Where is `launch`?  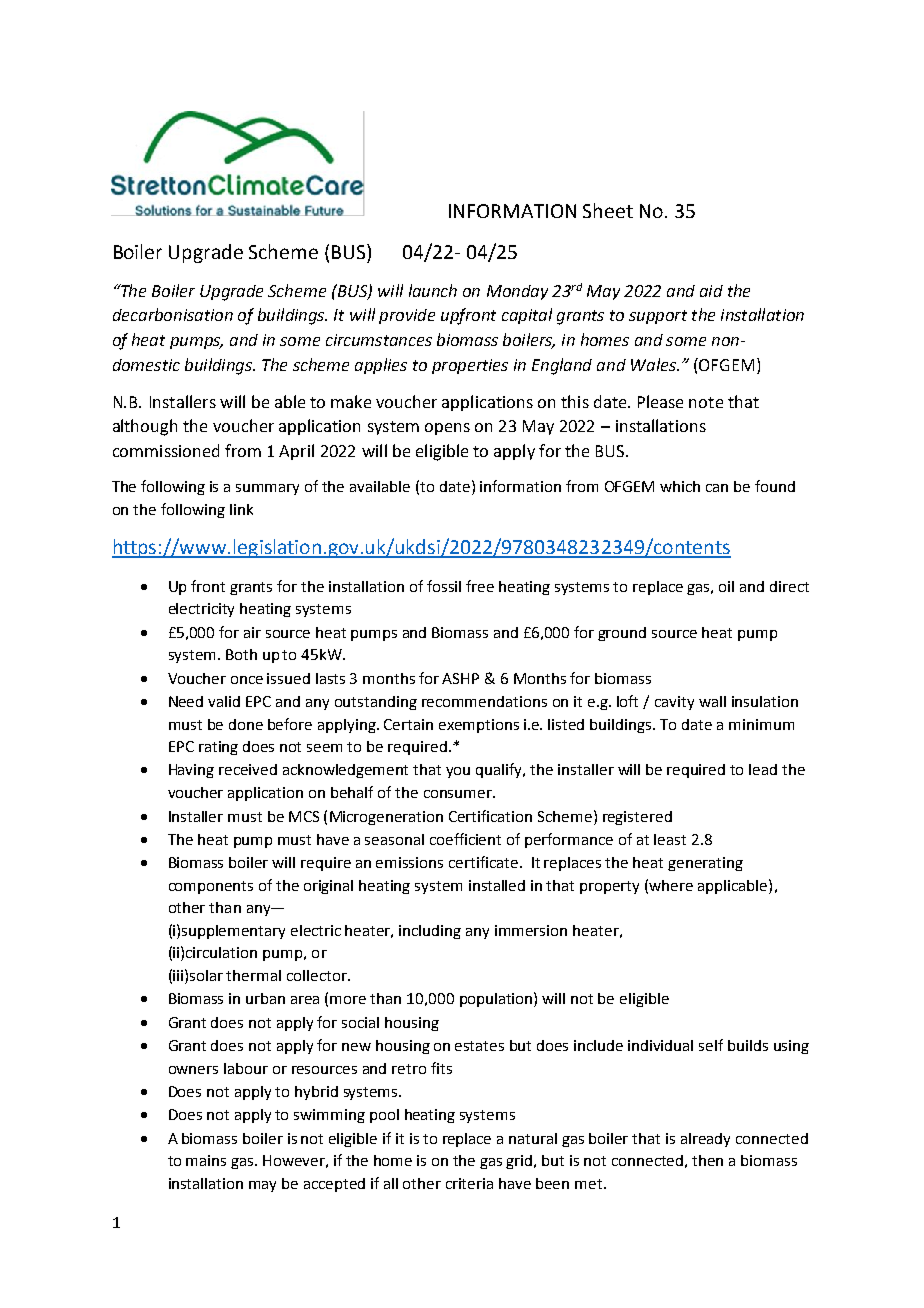 launch is located at coordinates (433, 290).
